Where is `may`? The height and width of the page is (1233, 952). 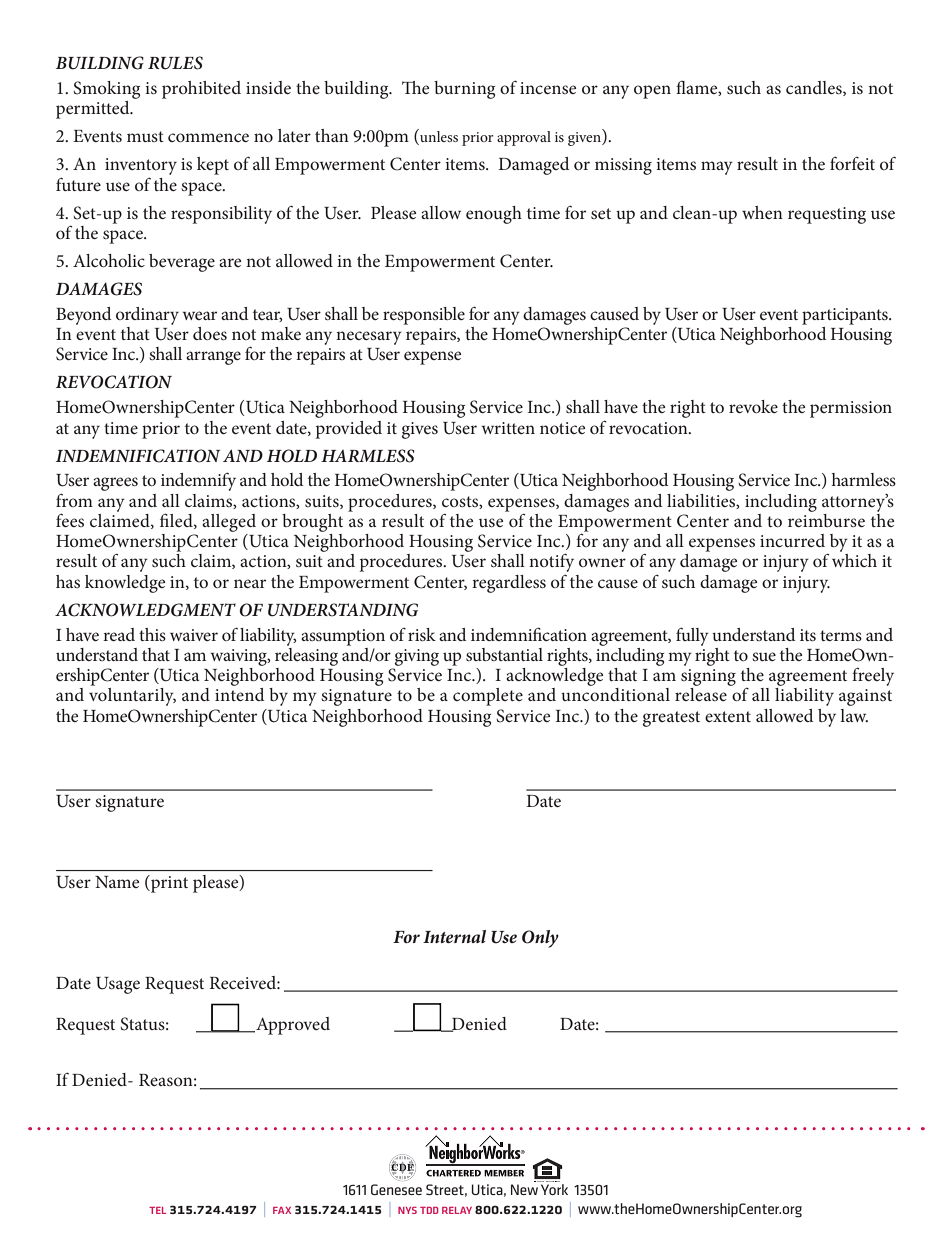 may is located at coordinates (717, 168).
